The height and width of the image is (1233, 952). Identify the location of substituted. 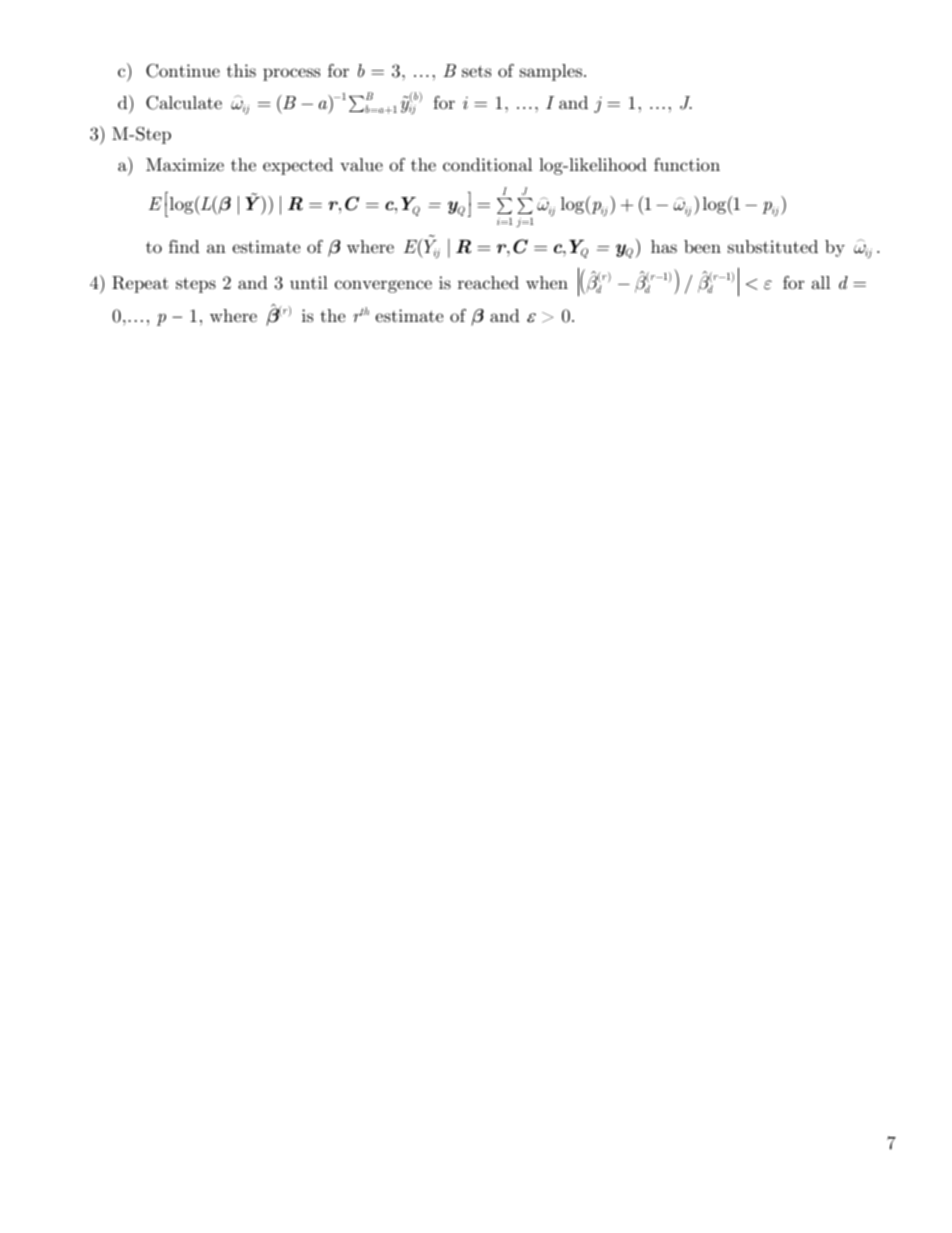
(773, 246).
